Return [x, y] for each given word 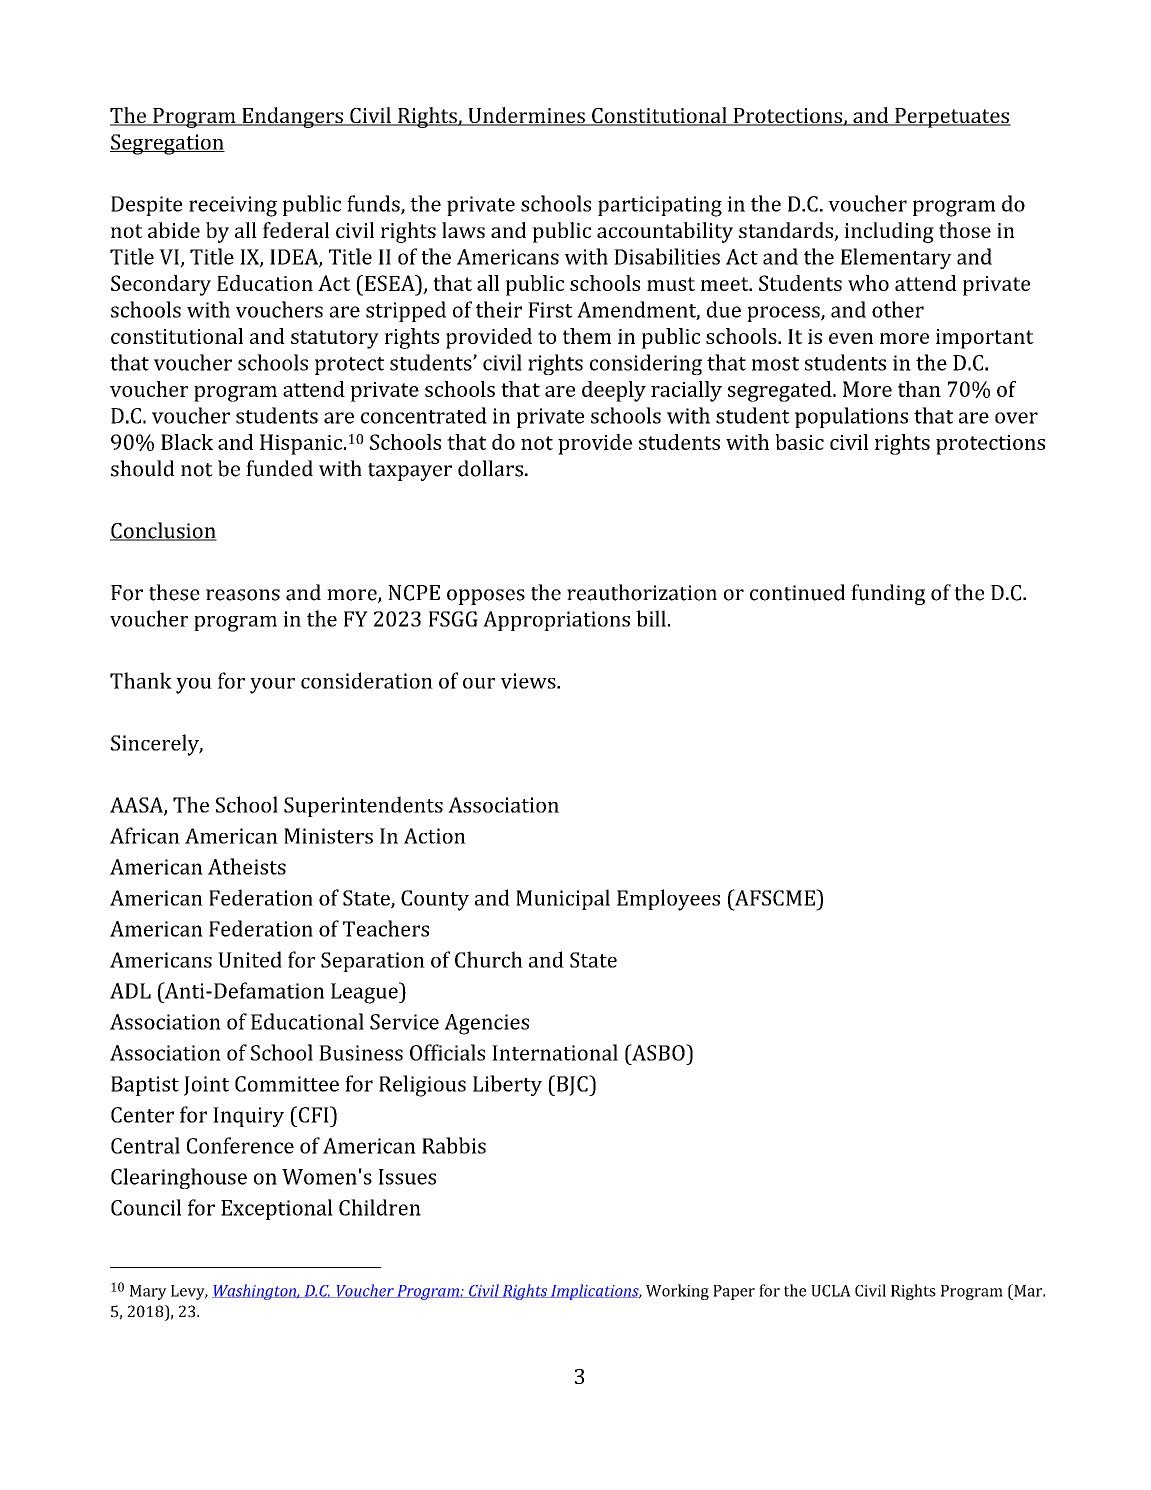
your [272, 686]
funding [888, 594]
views [529, 681]
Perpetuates [952, 118]
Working [677, 1292]
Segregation [167, 144]
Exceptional [277, 1209]
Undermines [526, 116]
